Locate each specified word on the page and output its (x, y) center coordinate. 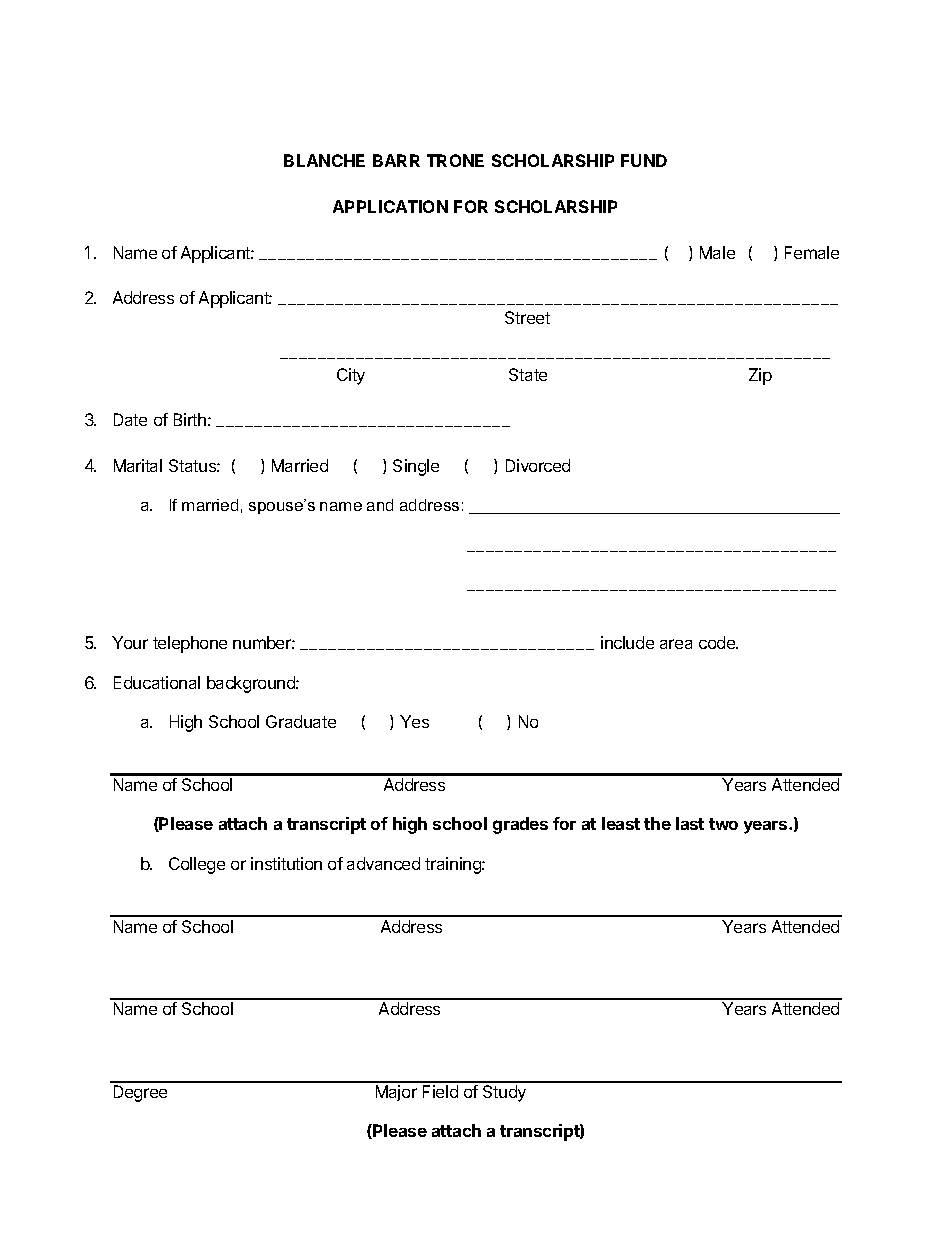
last (690, 823)
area (676, 644)
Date (130, 419)
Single (416, 467)
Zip (760, 376)
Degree (140, 1093)
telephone (190, 644)
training (454, 865)
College (197, 865)
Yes (414, 721)
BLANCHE (324, 160)
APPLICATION (390, 206)
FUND (644, 160)
